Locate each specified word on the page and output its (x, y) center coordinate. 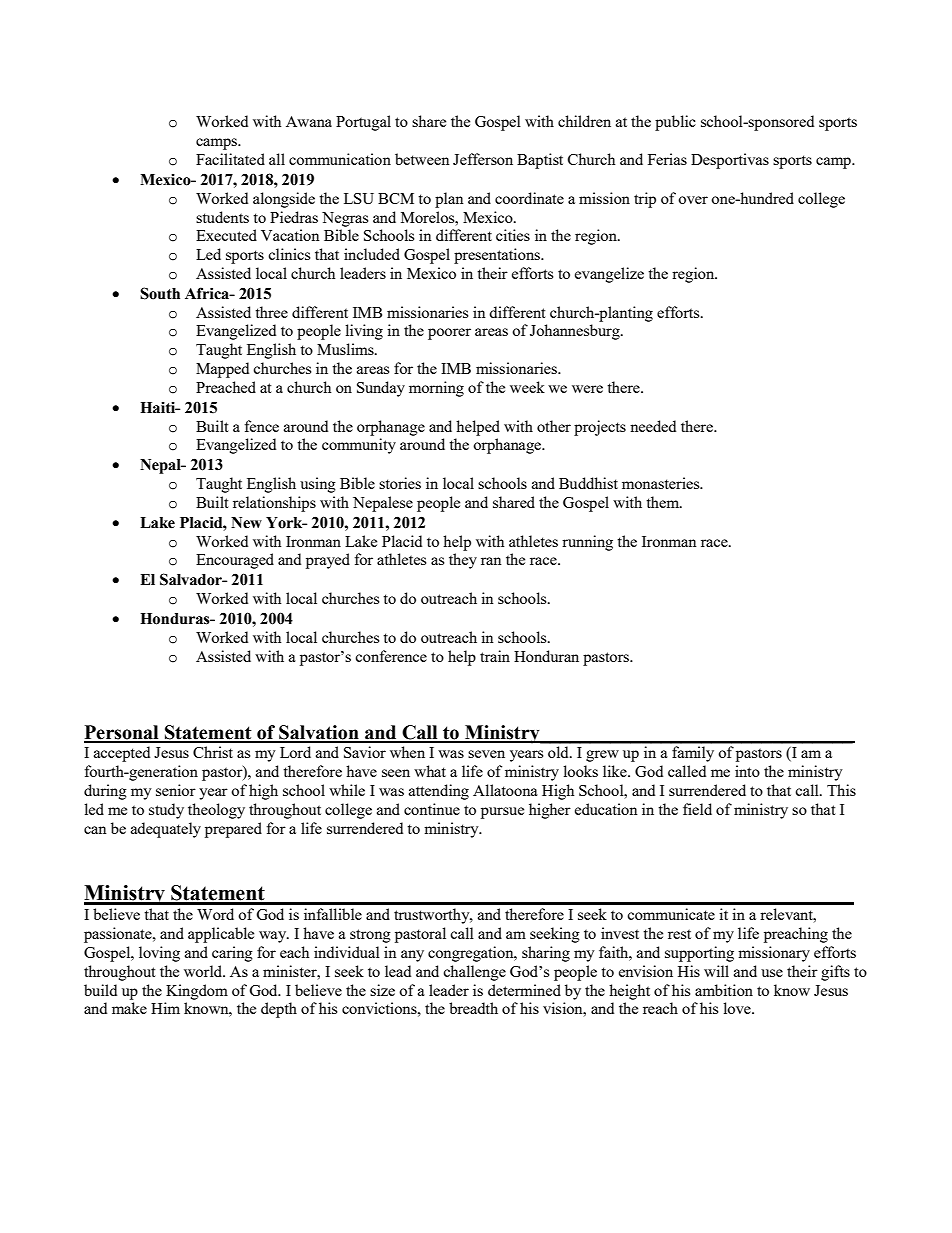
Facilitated (230, 159)
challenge (474, 973)
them (664, 502)
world (204, 971)
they (463, 561)
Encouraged (235, 561)
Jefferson (483, 159)
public (675, 123)
